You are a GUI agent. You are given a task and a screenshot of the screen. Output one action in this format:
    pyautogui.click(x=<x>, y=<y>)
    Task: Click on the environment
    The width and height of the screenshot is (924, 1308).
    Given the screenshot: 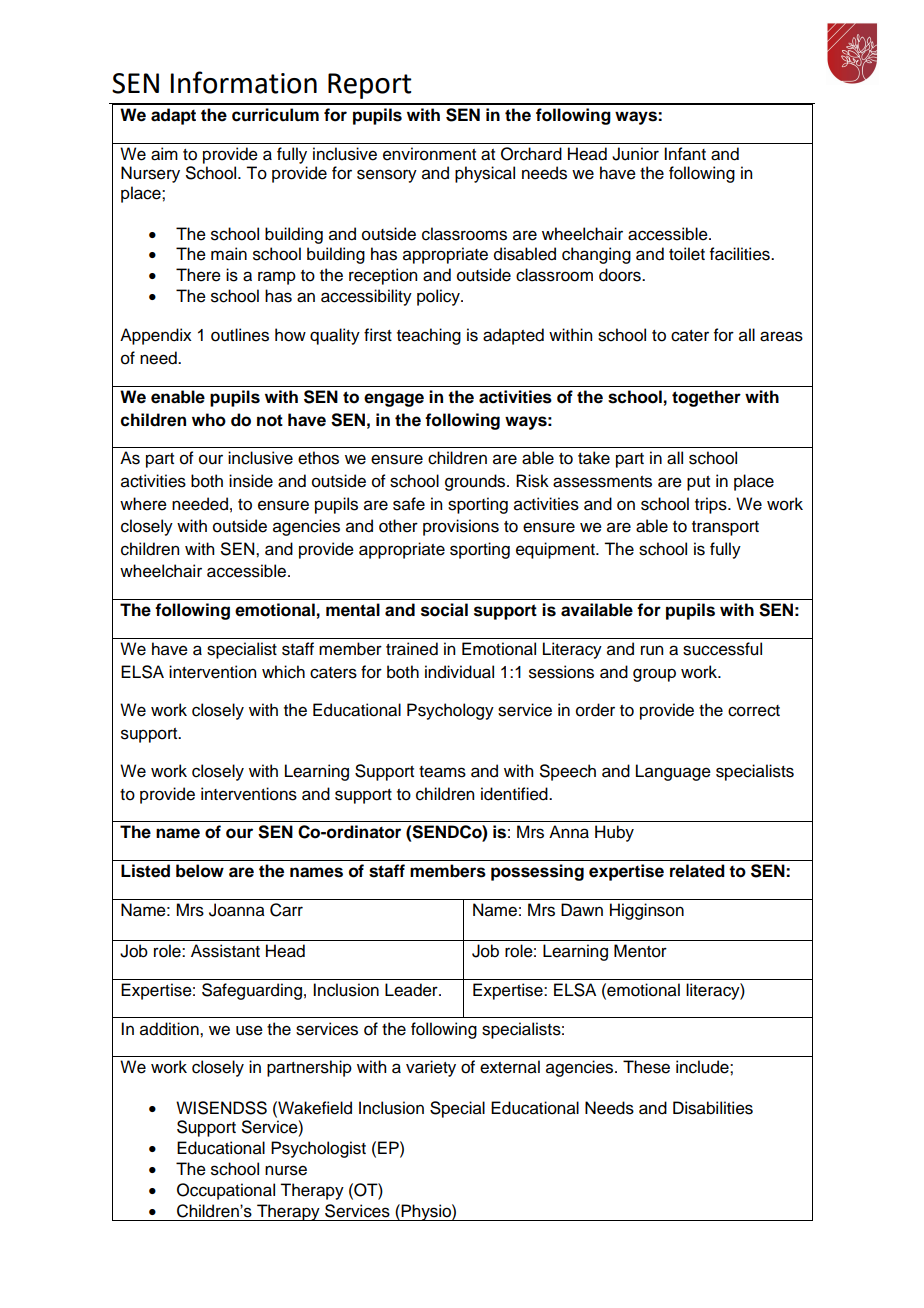 What is the action you would take?
    pyautogui.click(x=429, y=154)
